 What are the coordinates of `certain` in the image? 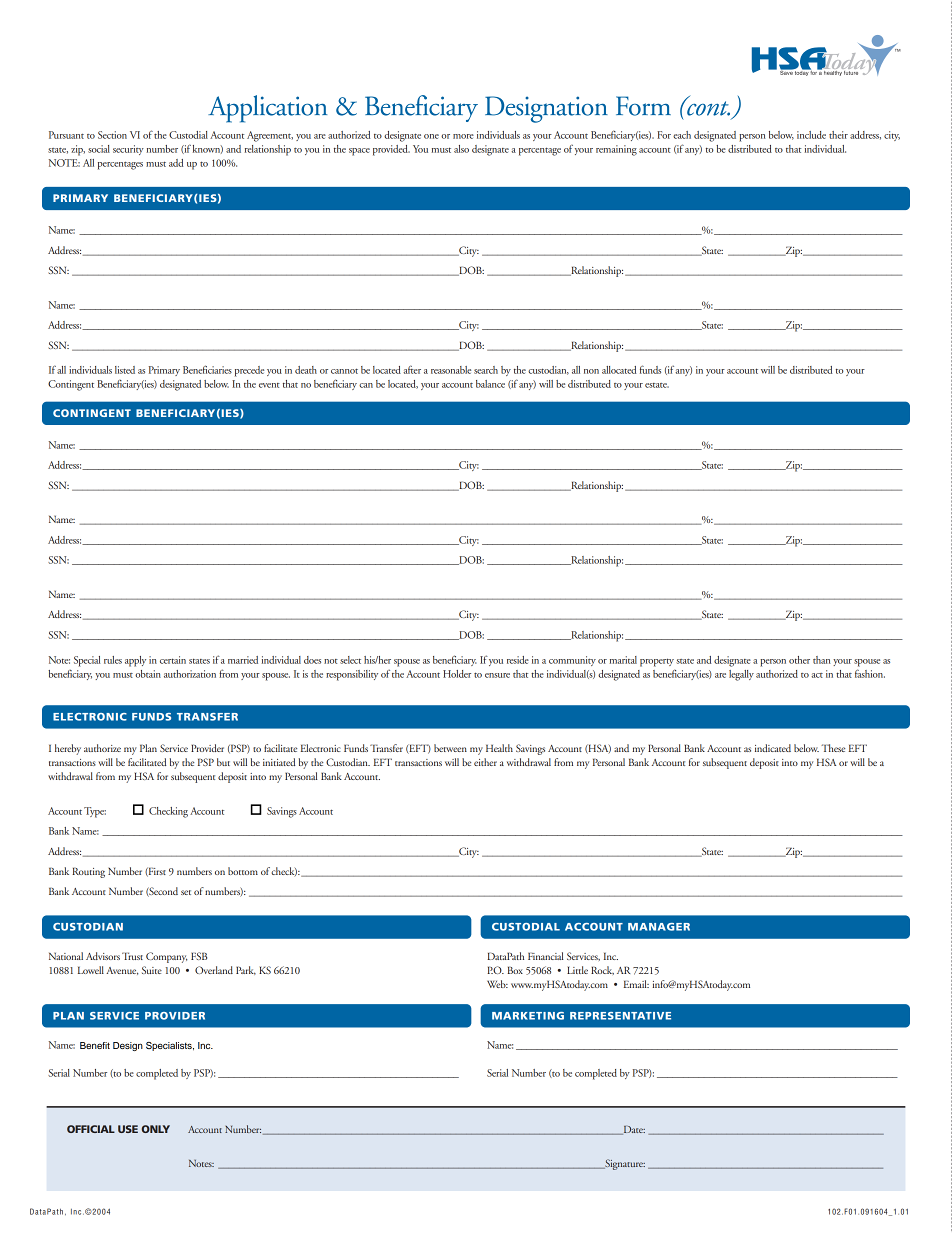 It's located at (173, 660).
